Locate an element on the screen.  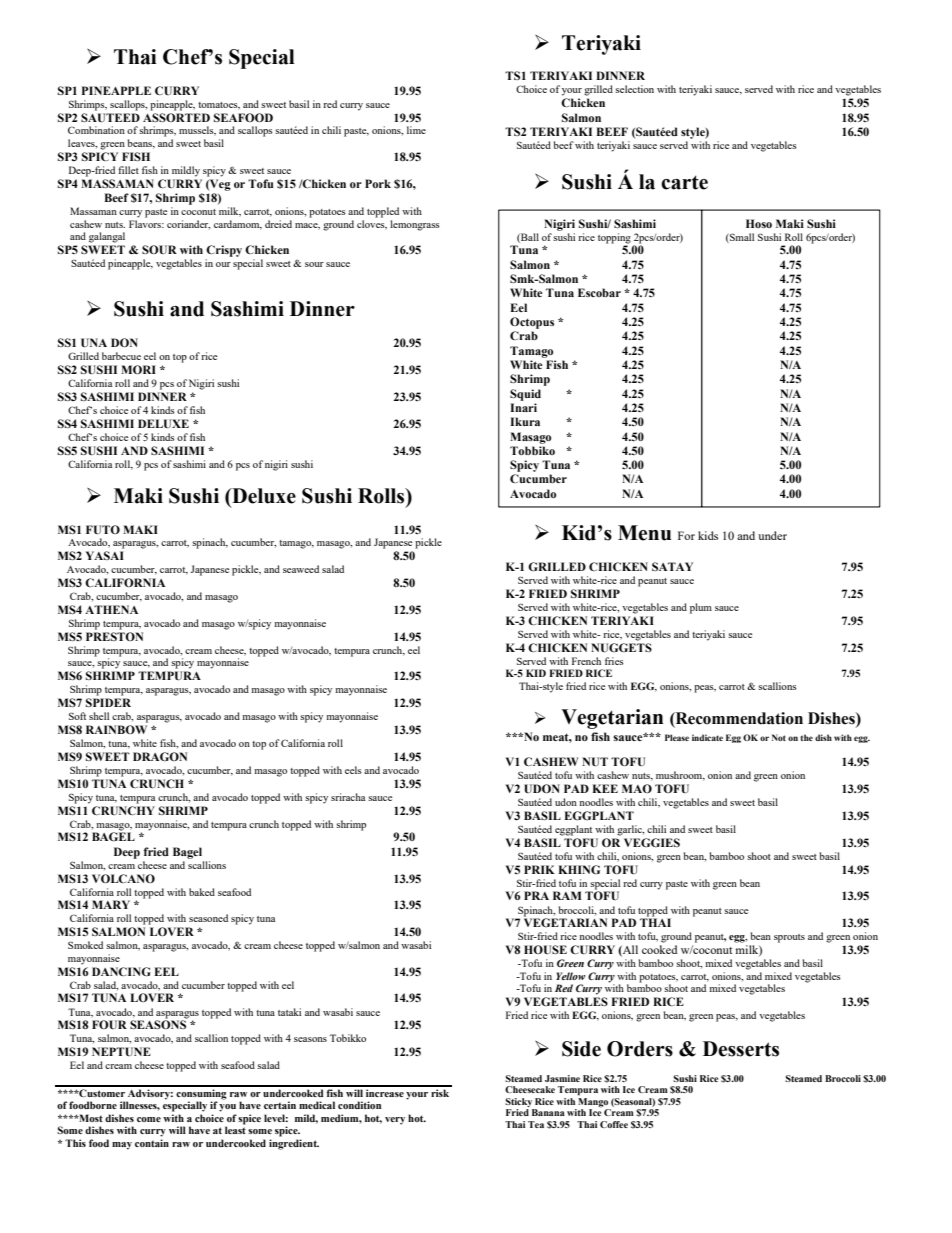
shell is located at coordinates (99, 716).
